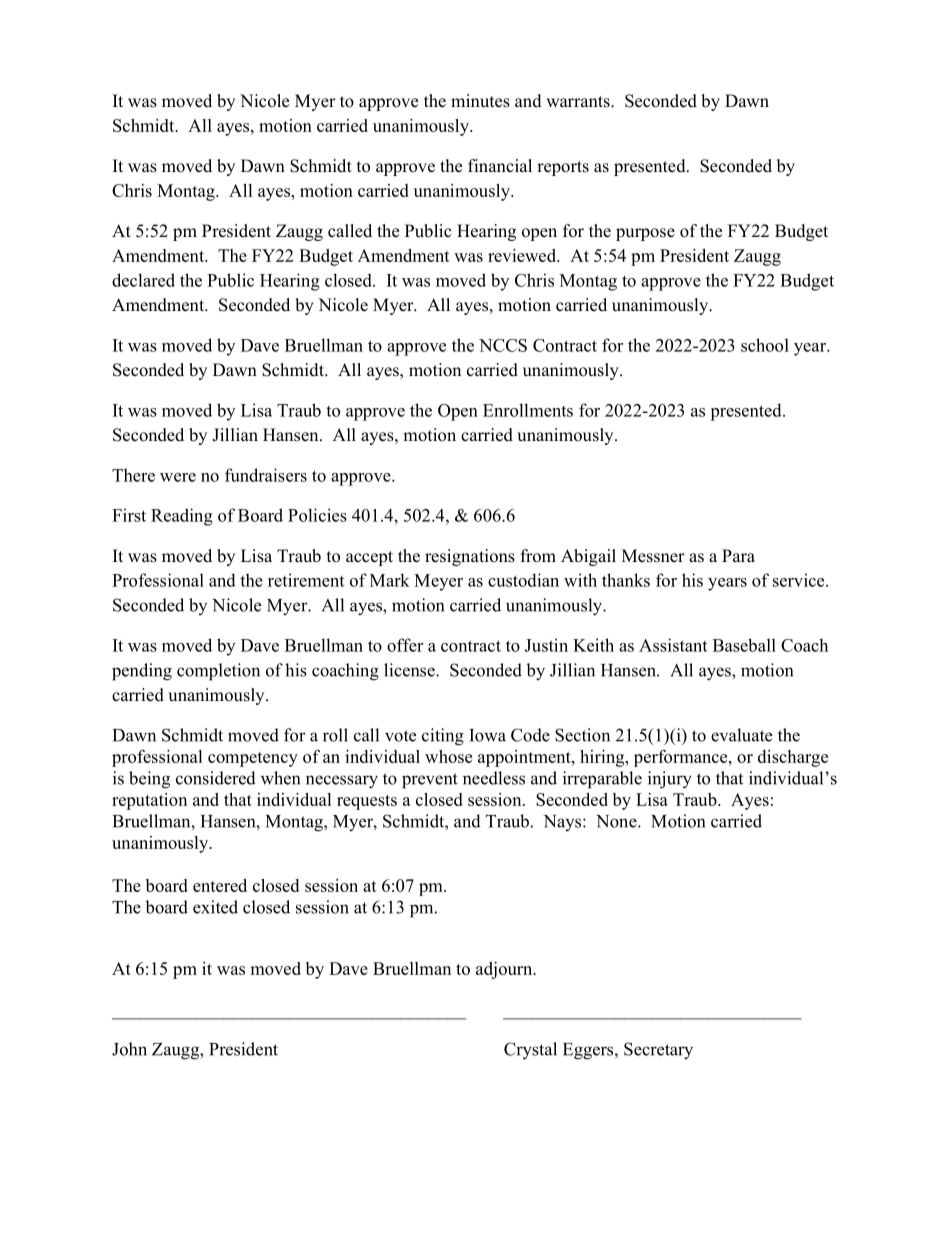  Describe the element at coordinates (487, 735) in the screenshot. I see `Iowa` at that location.
